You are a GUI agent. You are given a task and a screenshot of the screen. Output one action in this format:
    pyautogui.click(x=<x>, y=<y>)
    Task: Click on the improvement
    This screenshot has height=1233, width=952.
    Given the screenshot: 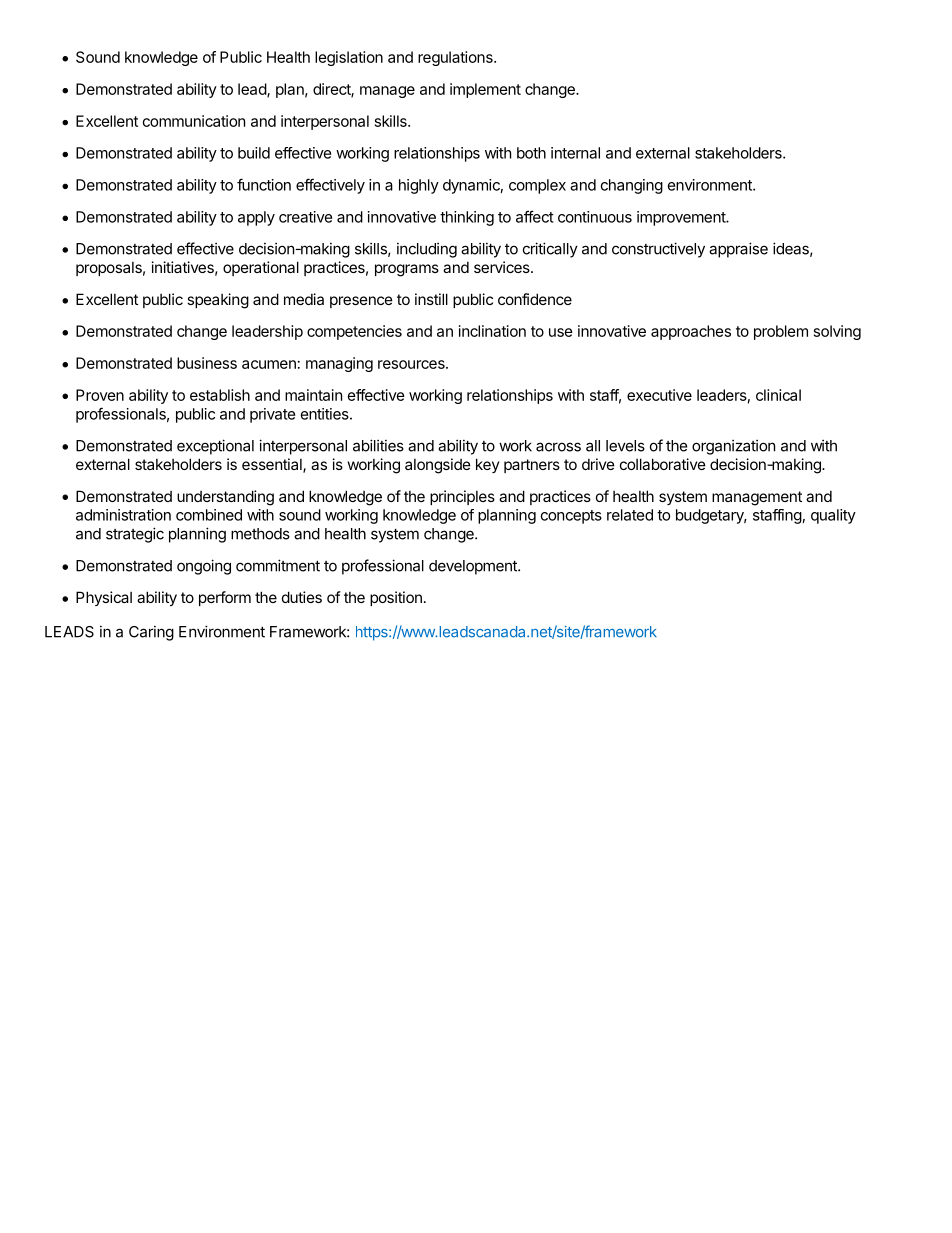 What is the action you would take?
    pyautogui.click(x=682, y=218)
